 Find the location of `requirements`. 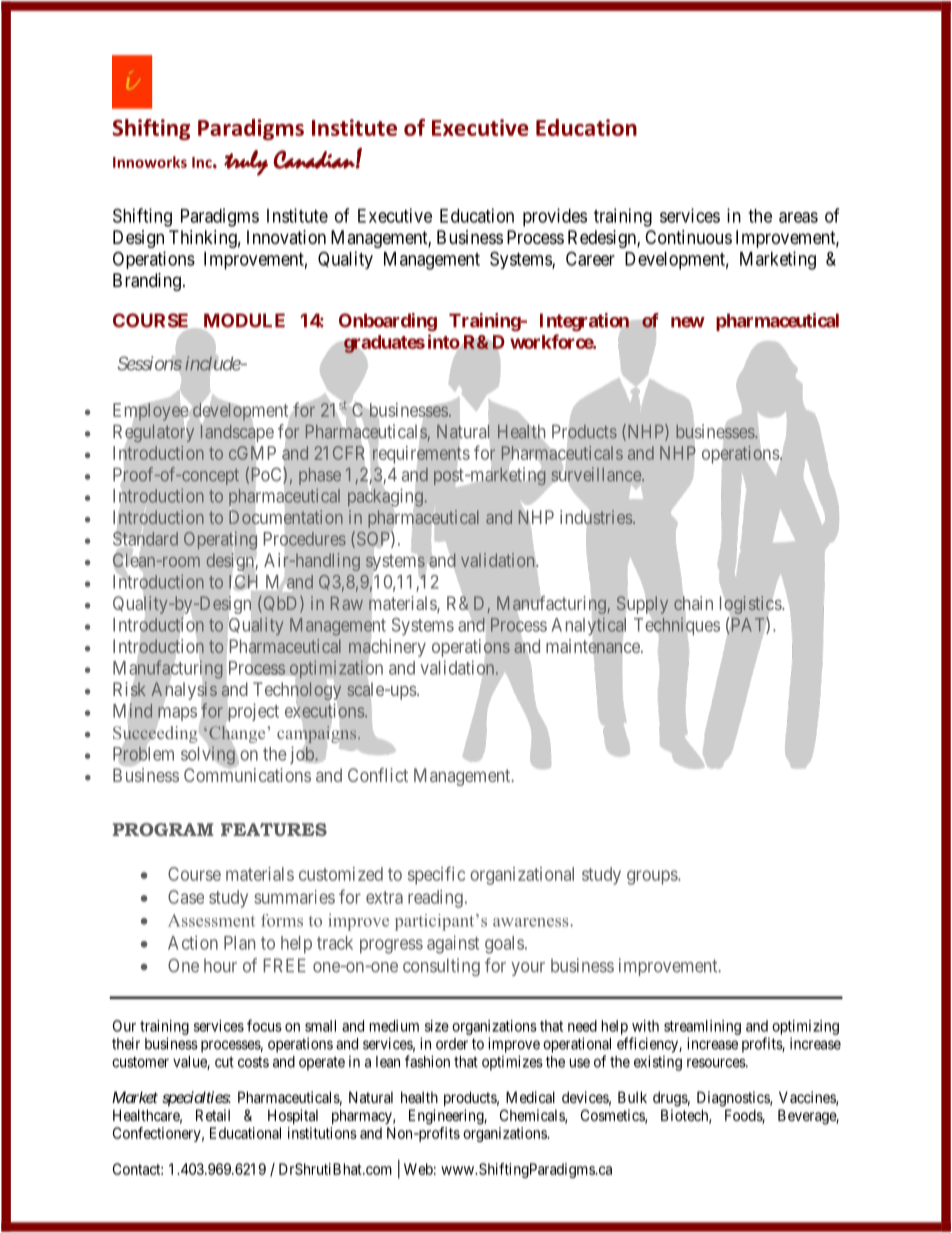

requirements is located at coordinates (421, 455).
